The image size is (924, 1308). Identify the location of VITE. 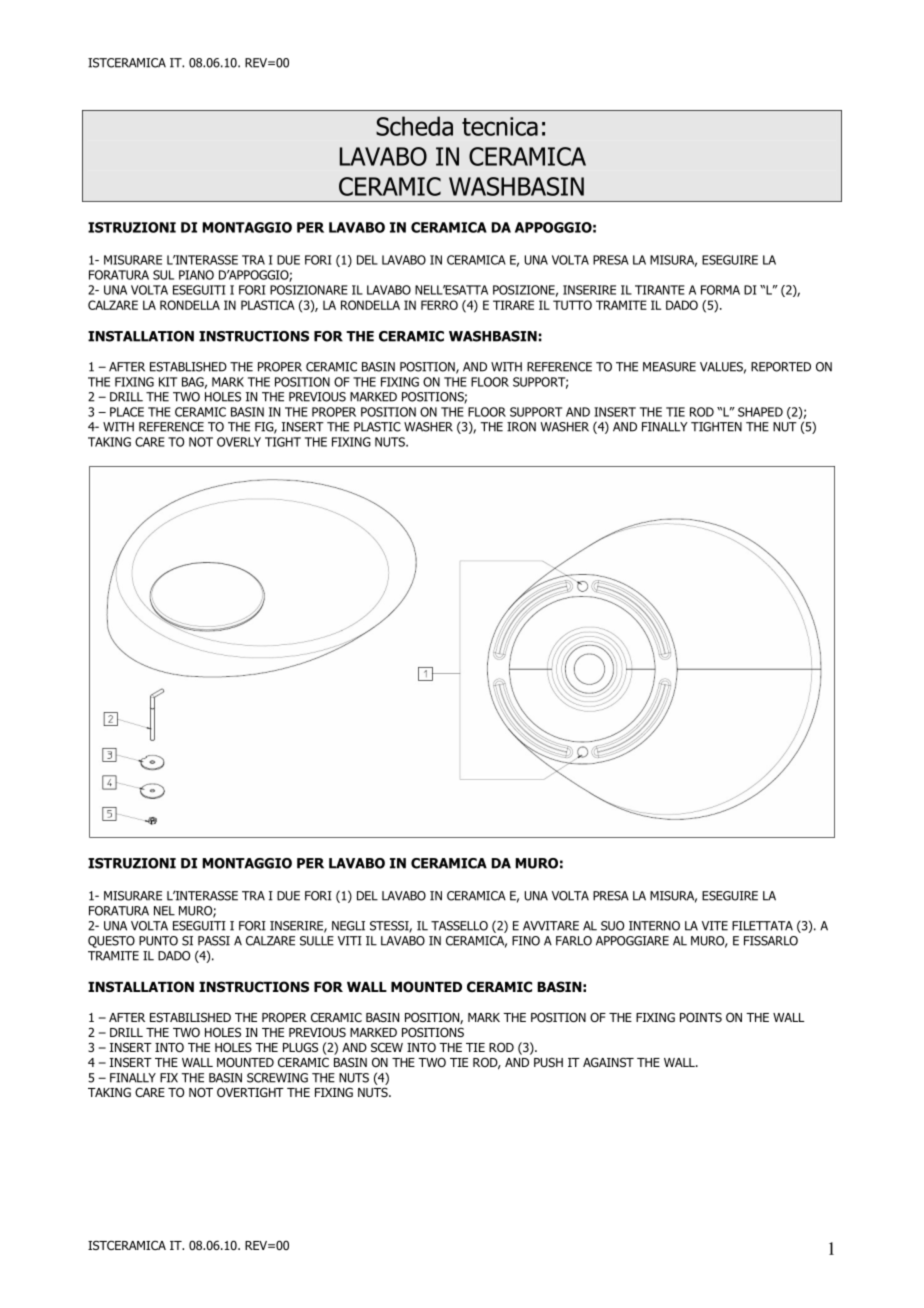
(715, 926).
